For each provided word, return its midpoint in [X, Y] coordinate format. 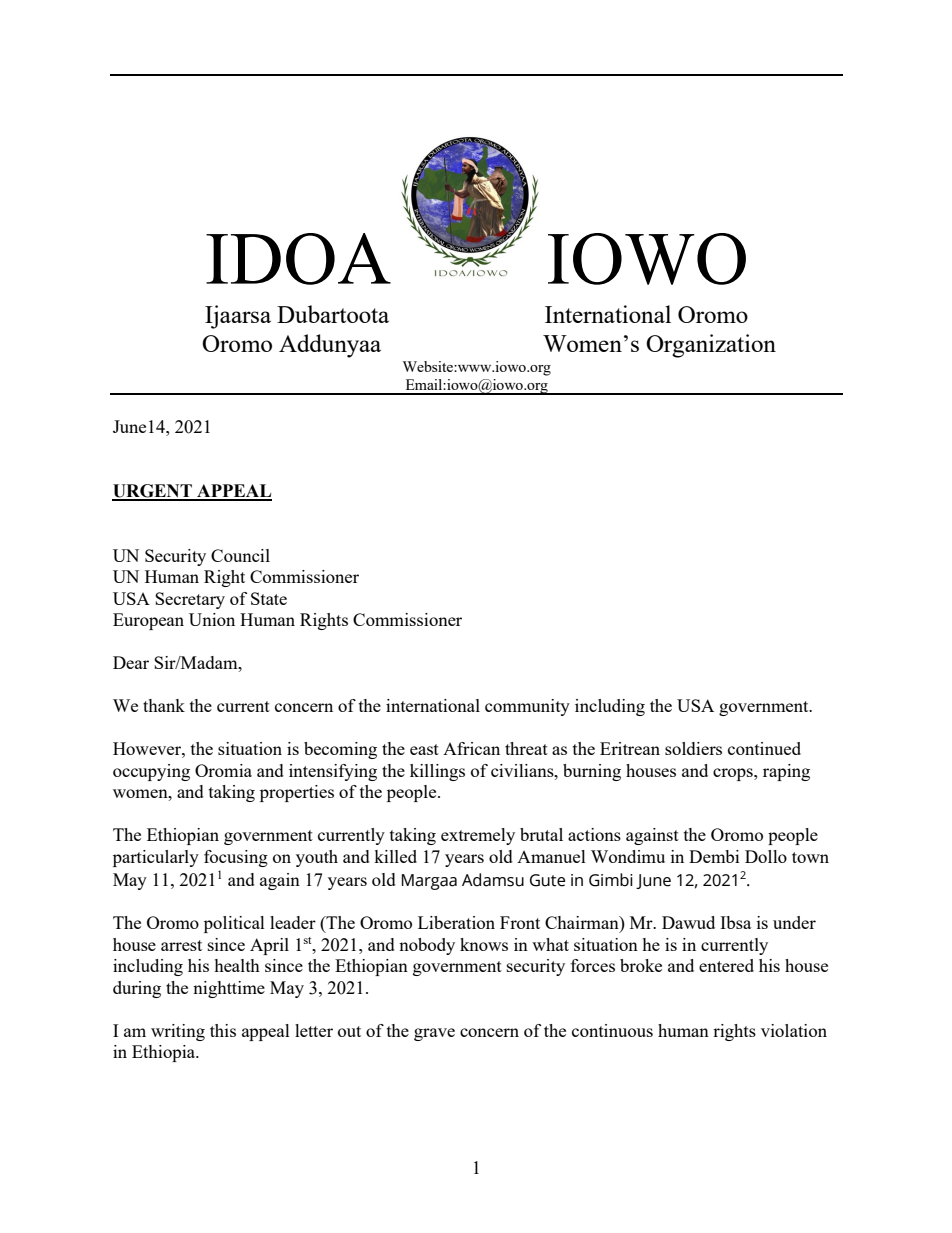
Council [240, 555]
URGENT [153, 492]
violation [794, 1030]
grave [434, 1034]
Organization [711, 346]
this [223, 1030]
